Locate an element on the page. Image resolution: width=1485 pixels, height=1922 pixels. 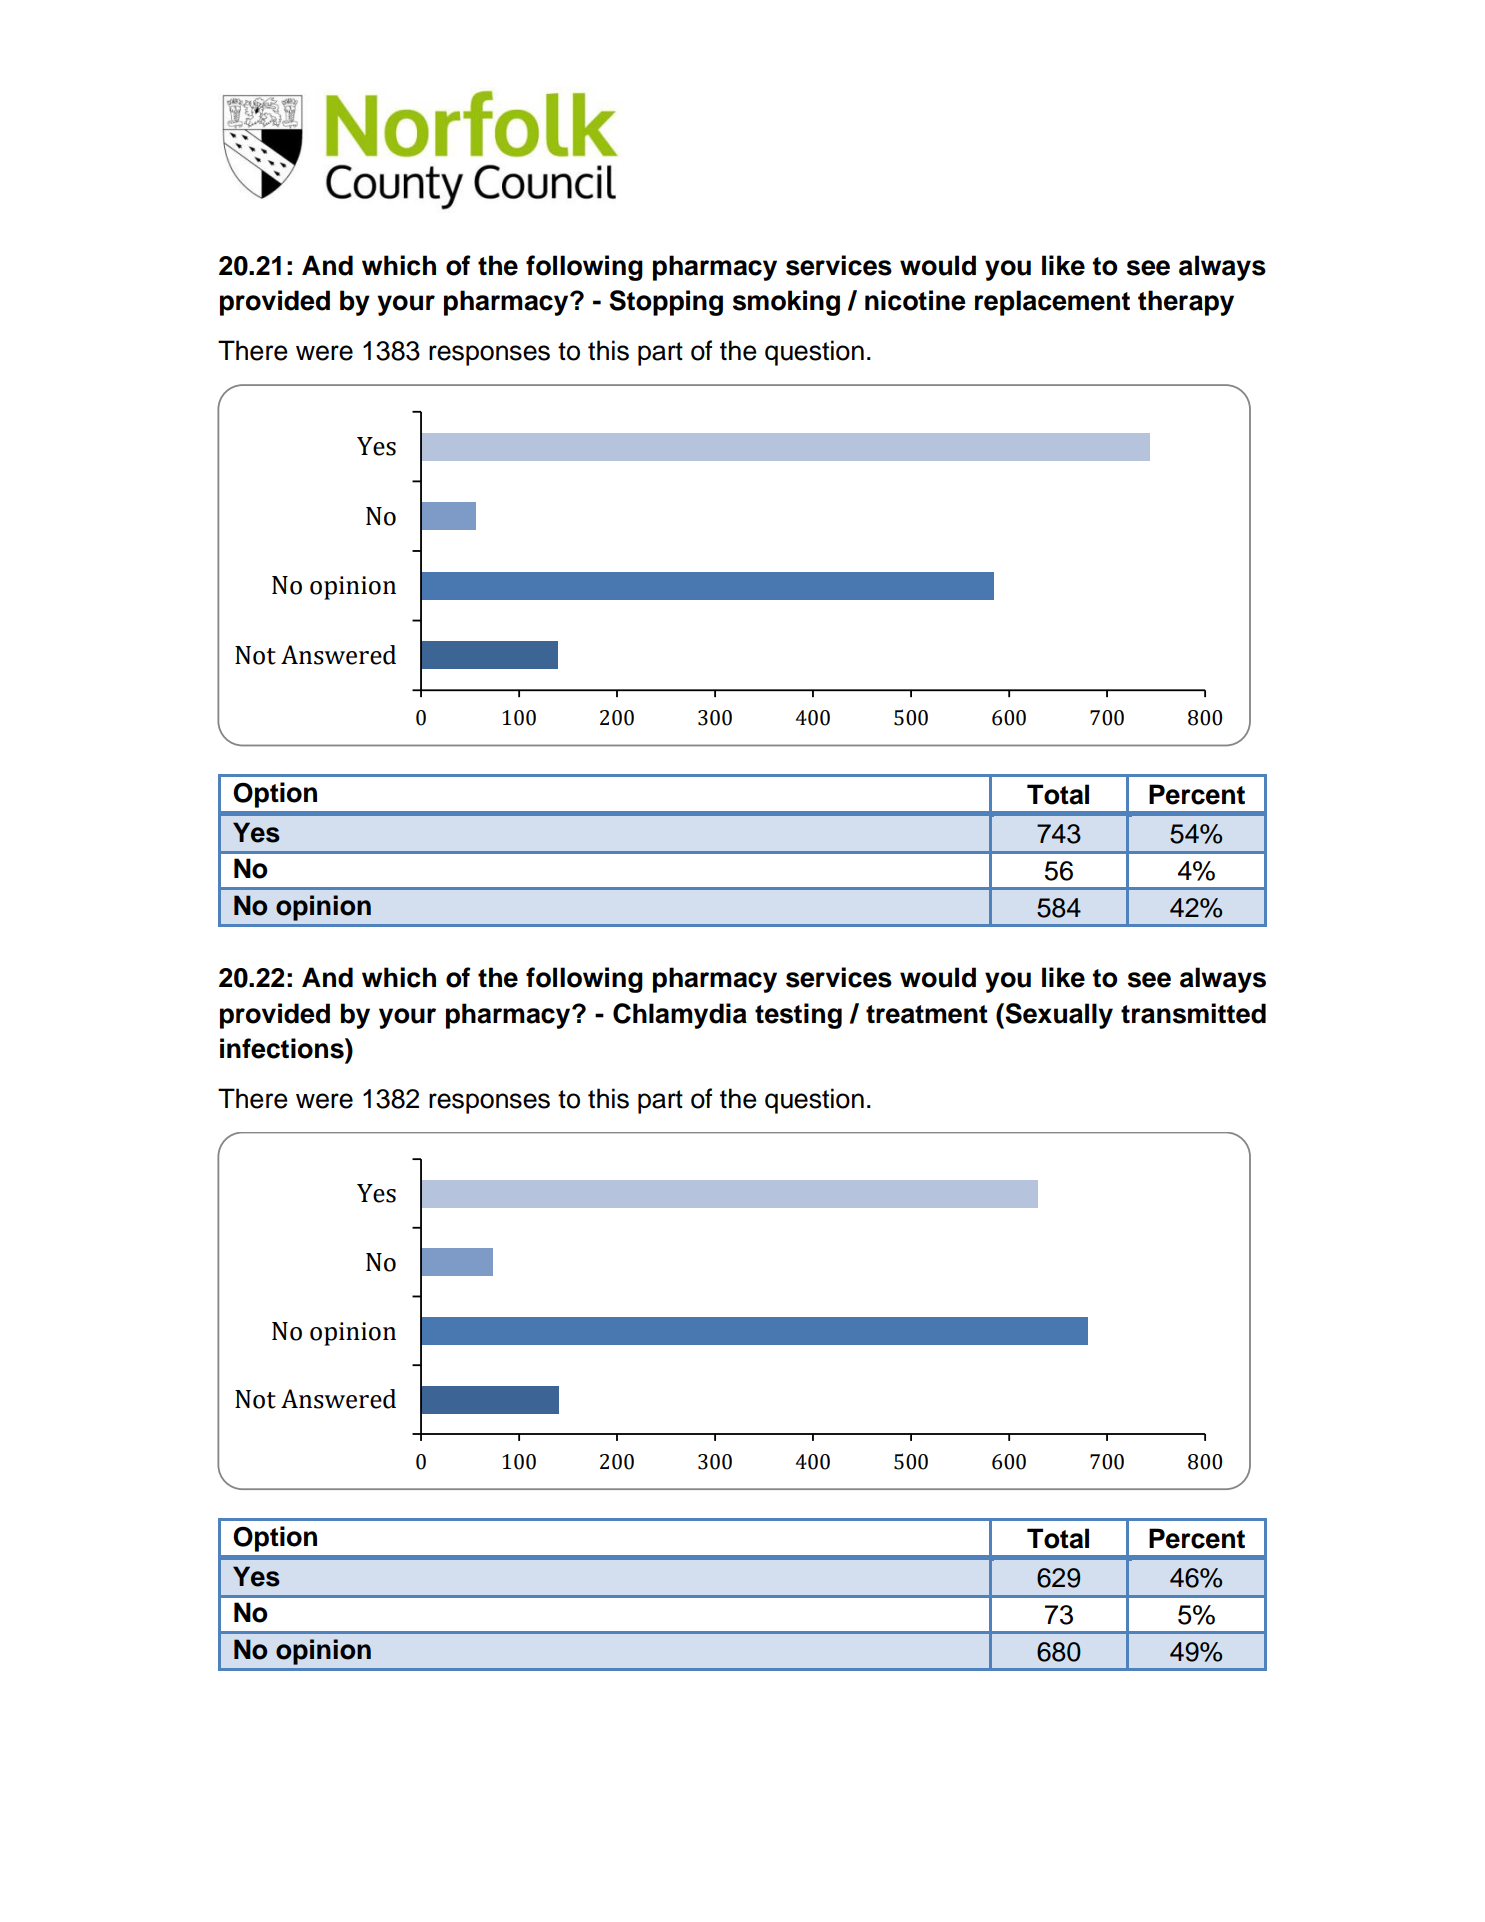
therapy is located at coordinates (1186, 303).
